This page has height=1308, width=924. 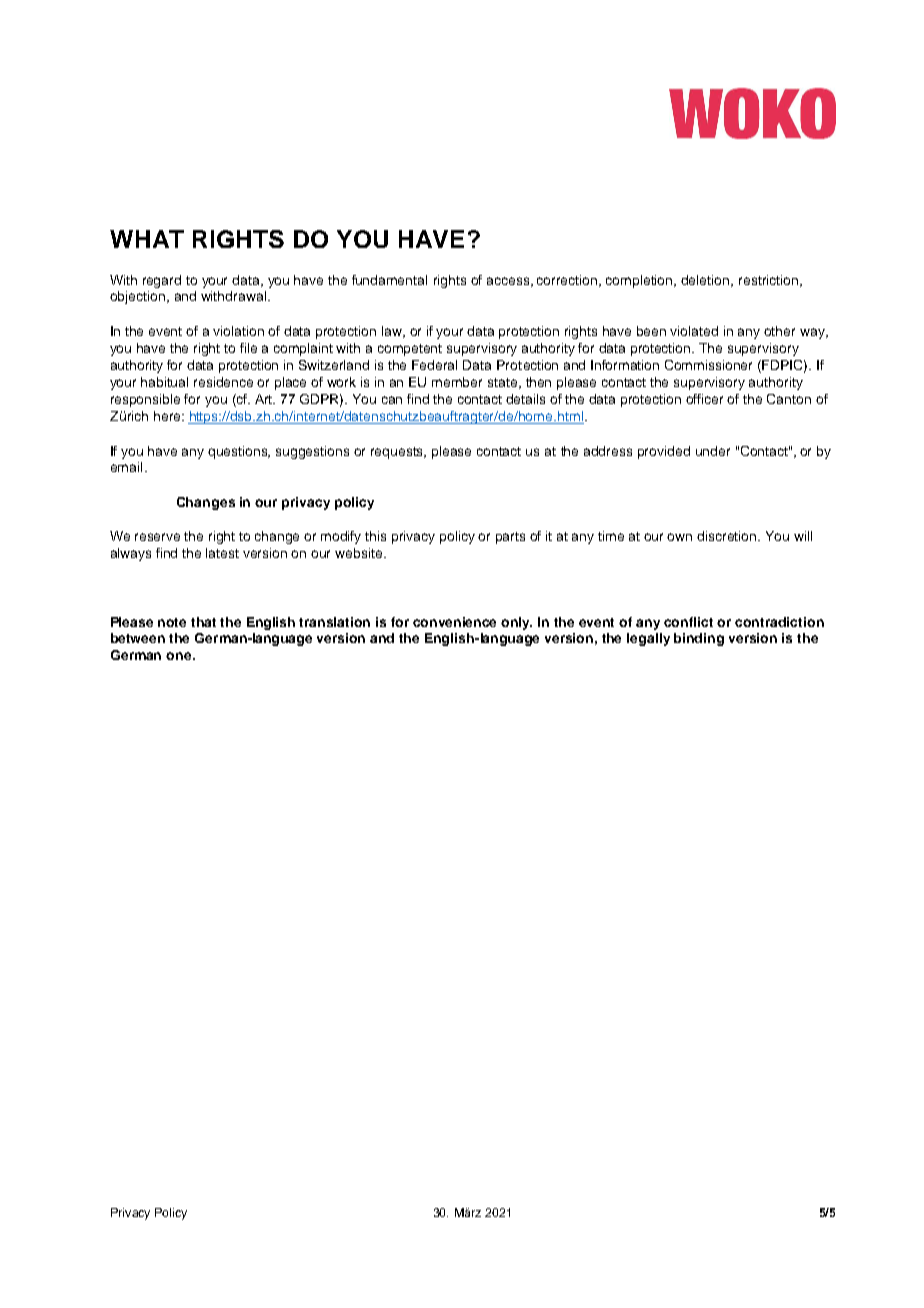 I want to click on convenience, so click(x=454, y=622).
